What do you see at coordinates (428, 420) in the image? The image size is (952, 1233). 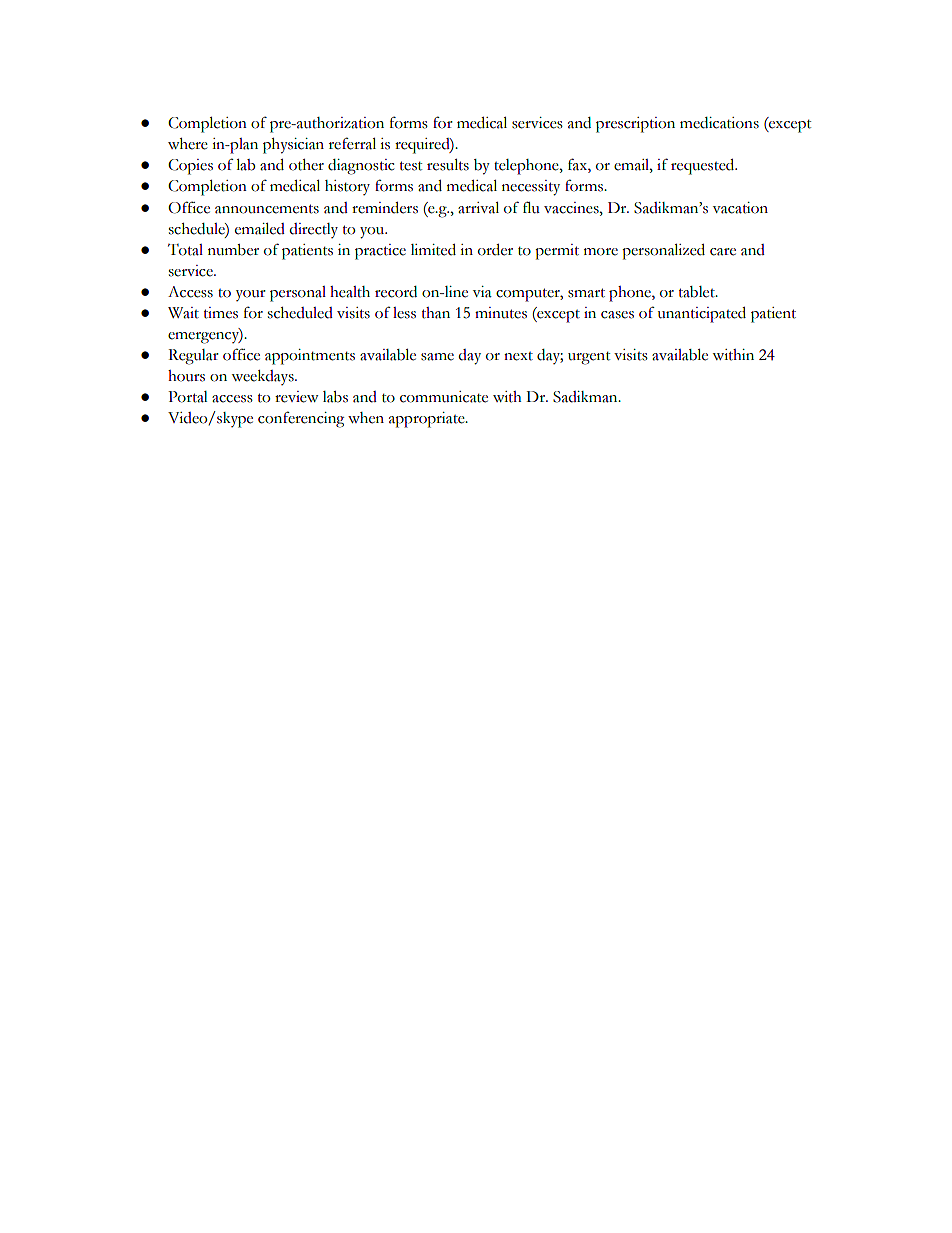 I see `appropriate` at bounding box center [428, 420].
